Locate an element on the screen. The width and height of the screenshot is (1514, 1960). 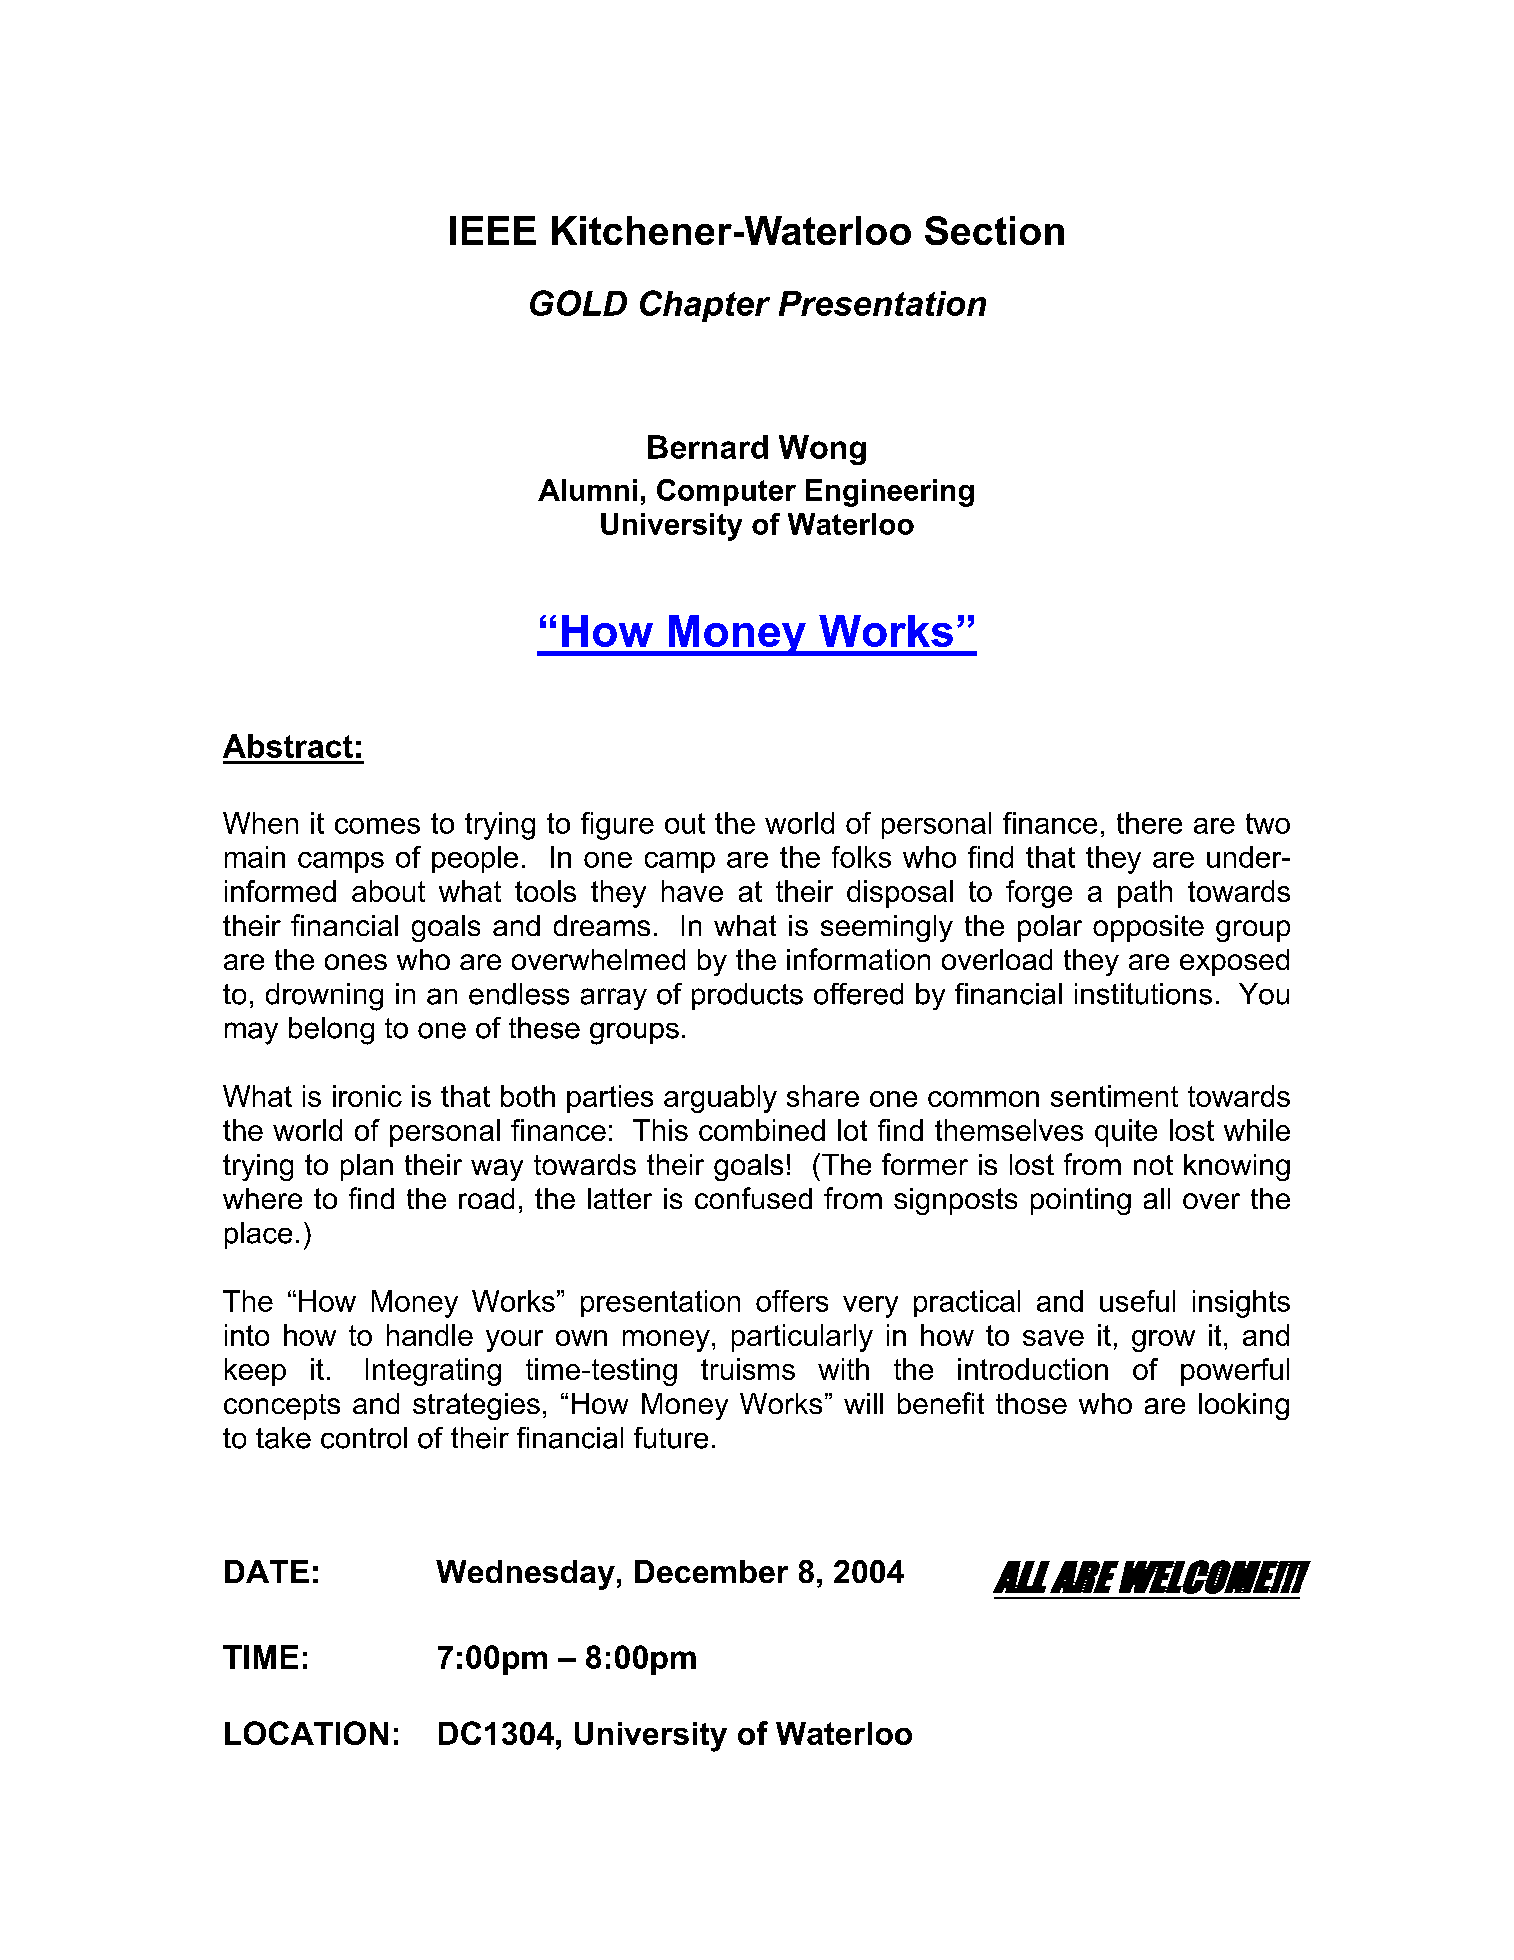
IEEE is located at coordinates (493, 230).
